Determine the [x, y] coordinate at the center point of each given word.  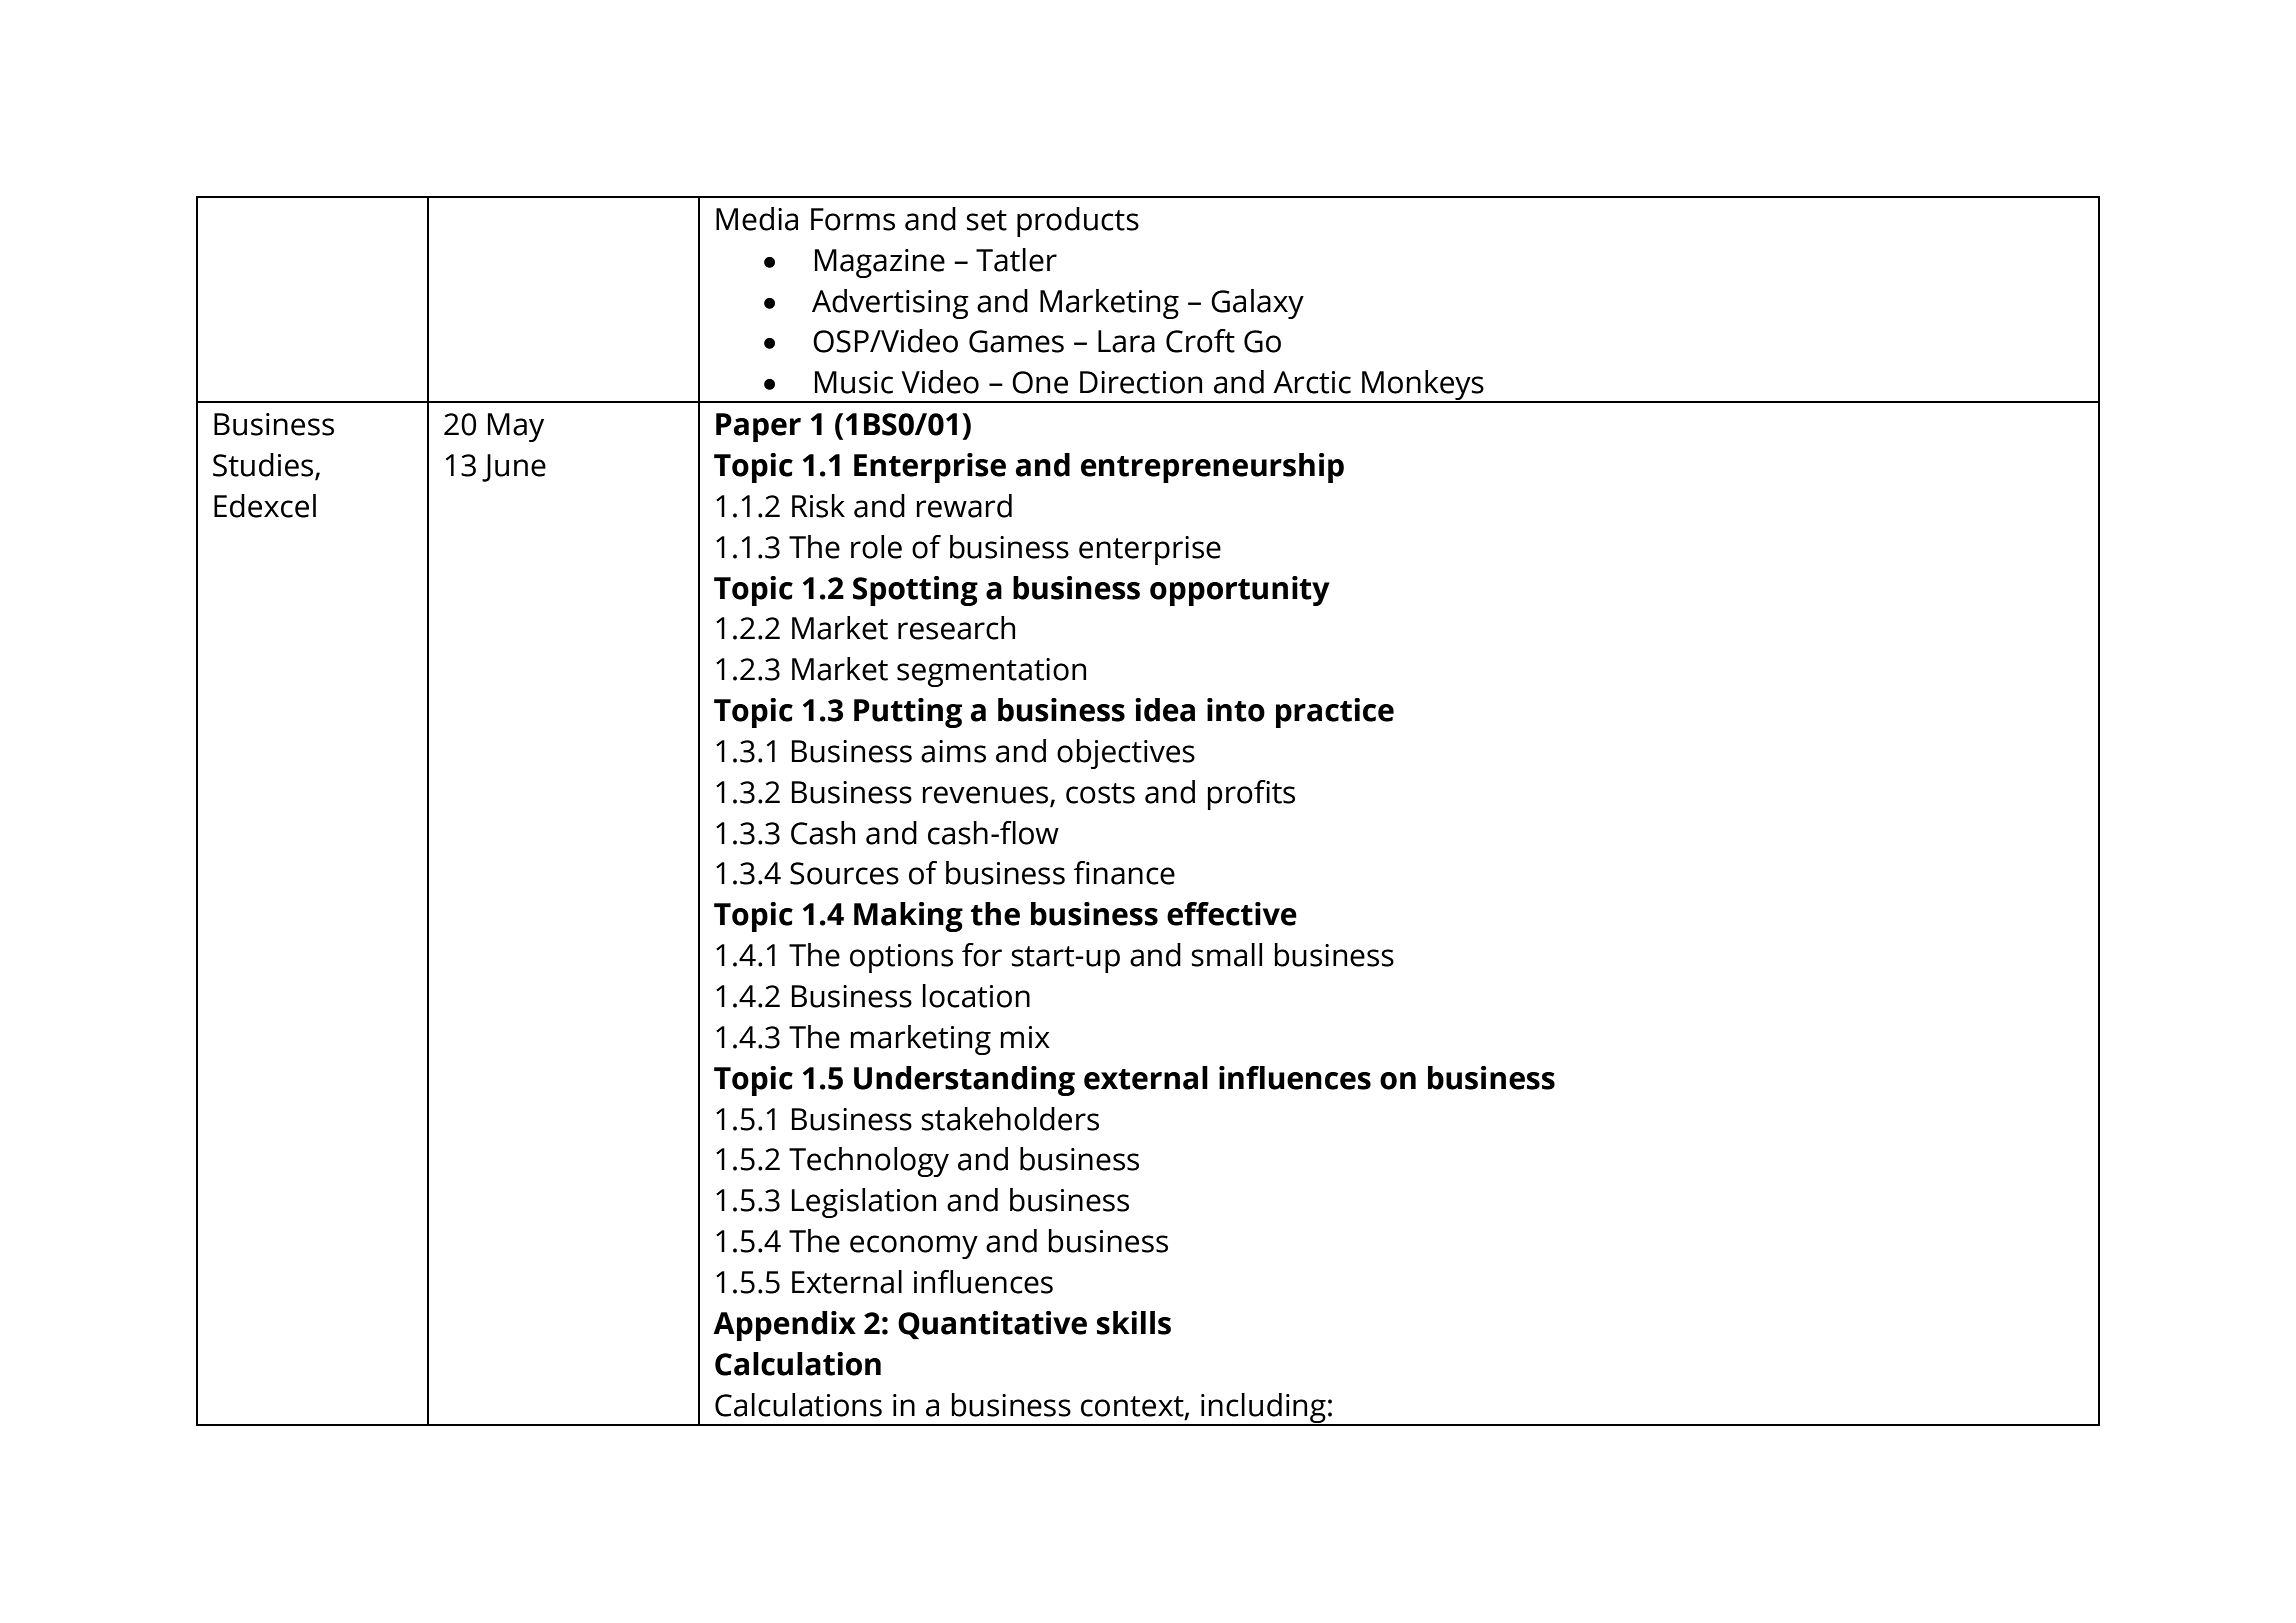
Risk [818, 506]
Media [757, 219]
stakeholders [1010, 1119]
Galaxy [1257, 304]
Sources [844, 873]
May [516, 427]
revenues [985, 795]
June [514, 468]
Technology [869, 1162]
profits [1251, 795]
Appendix [784, 1326]
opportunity [1240, 591]
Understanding [964, 1081]
